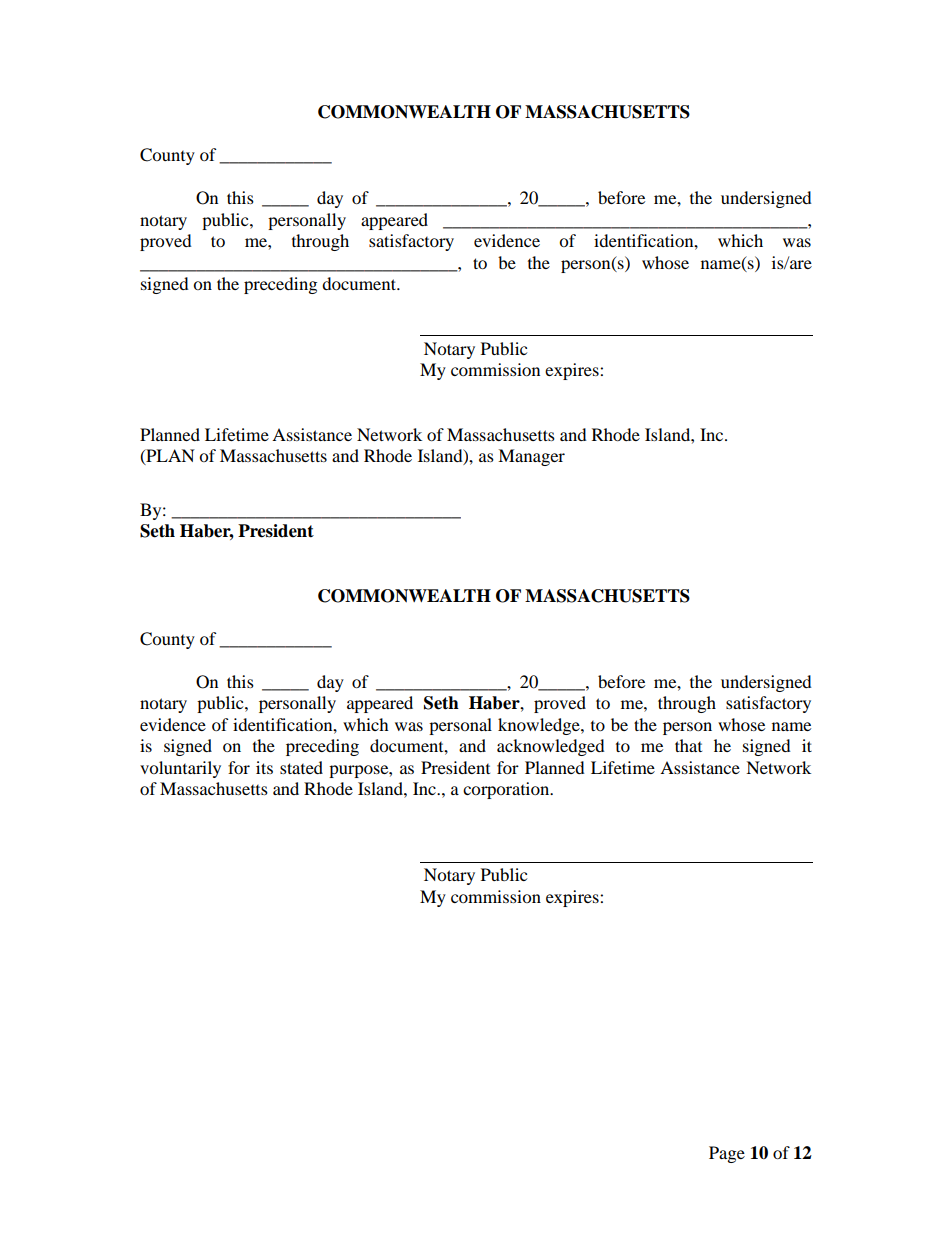 The image size is (952, 1233). I want to click on voluntarily, so click(180, 769).
